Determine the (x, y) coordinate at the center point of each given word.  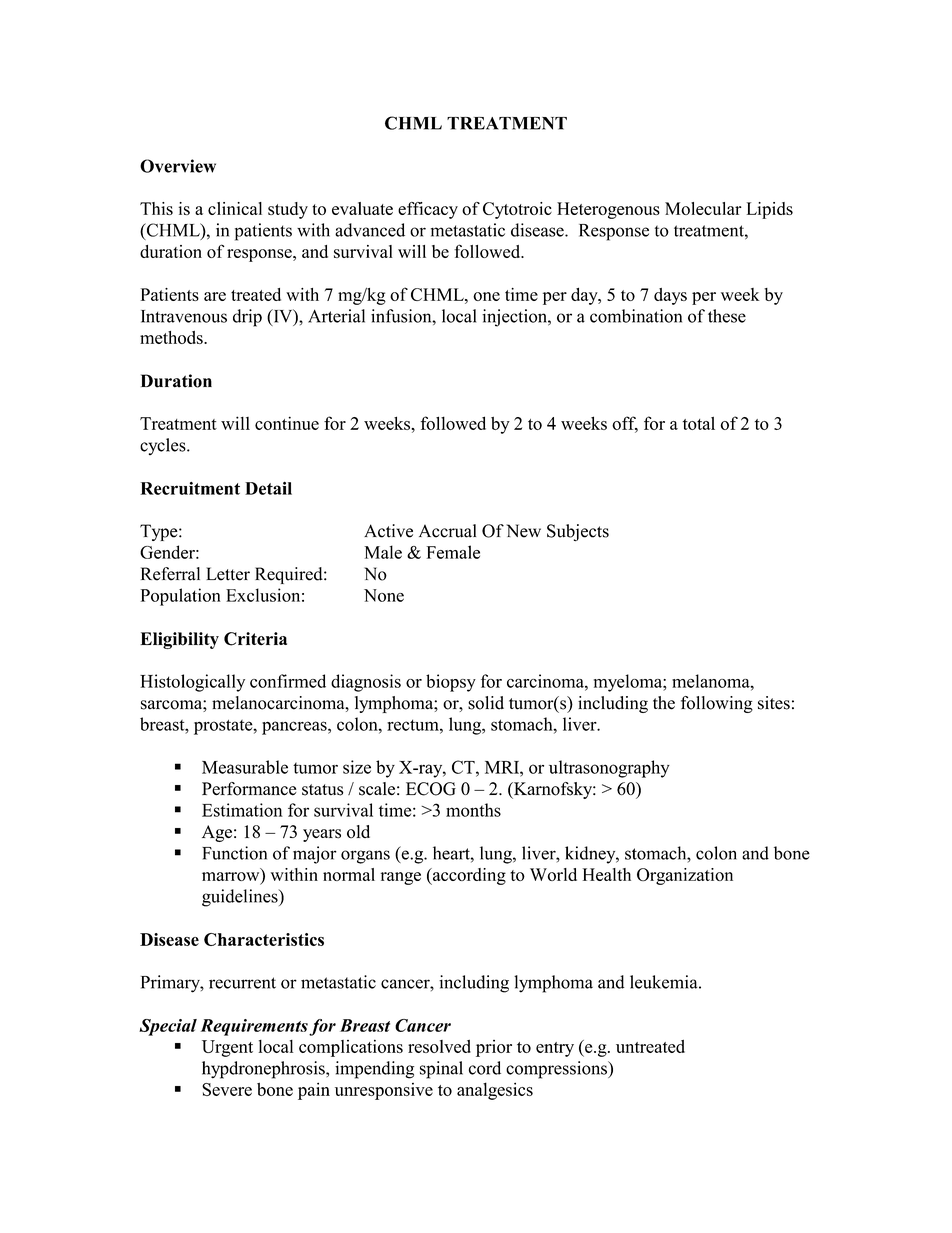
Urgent (227, 1048)
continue (287, 423)
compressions (557, 1070)
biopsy (451, 683)
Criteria (255, 639)
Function (234, 853)
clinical (235, 208)
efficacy (428, 210)
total (699, 423)
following (717, 704)
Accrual (447, 531)
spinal (441, 1070)
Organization (685, 876)
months (473, 810)
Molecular (703, 208)
